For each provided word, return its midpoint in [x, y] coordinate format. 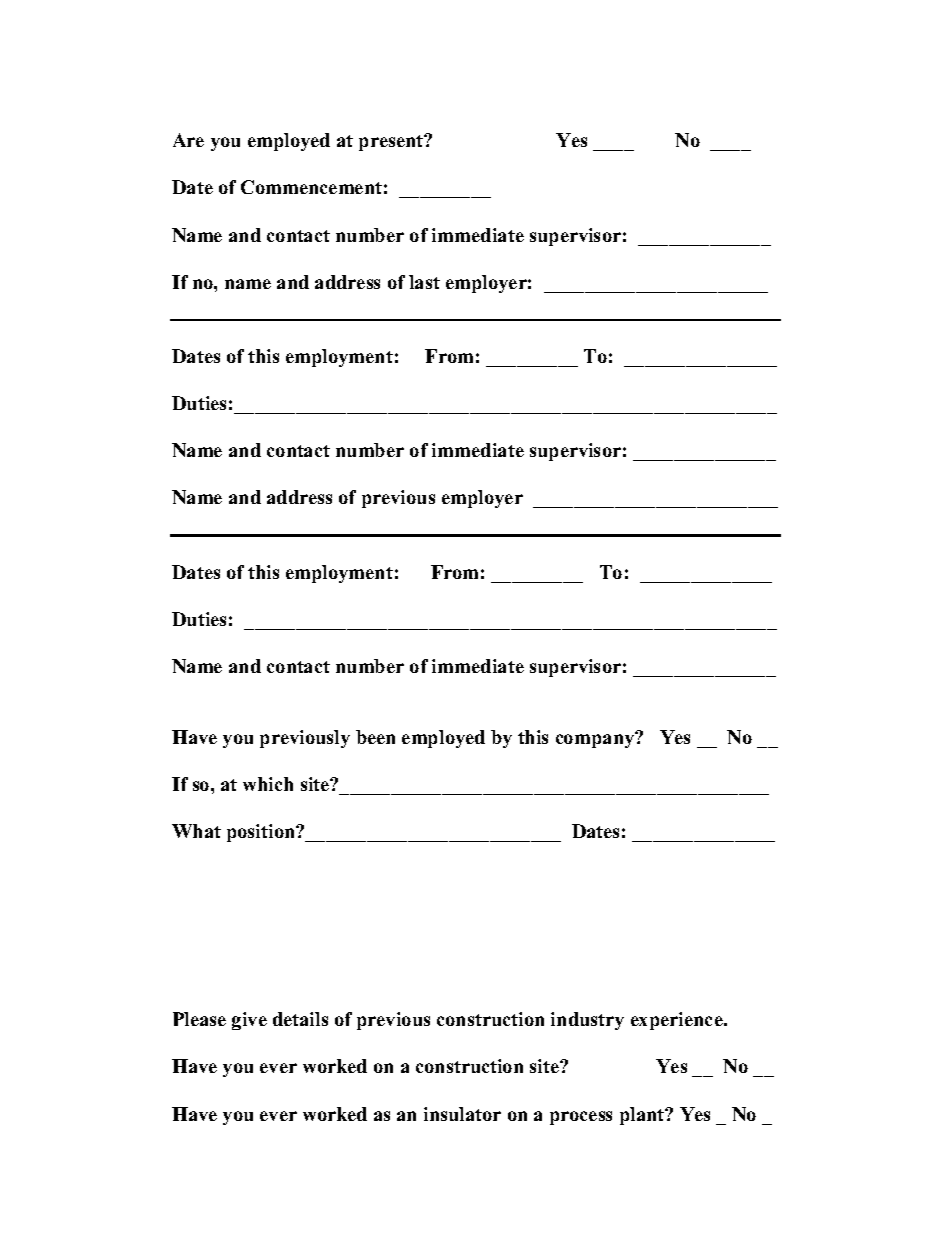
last [424, 282]
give [249, 1021]
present [392, 142]
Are [188, 140]
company [596, 740]
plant [643, 1116]
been [375, 737]
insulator [462, 1114]
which [268, 784]
